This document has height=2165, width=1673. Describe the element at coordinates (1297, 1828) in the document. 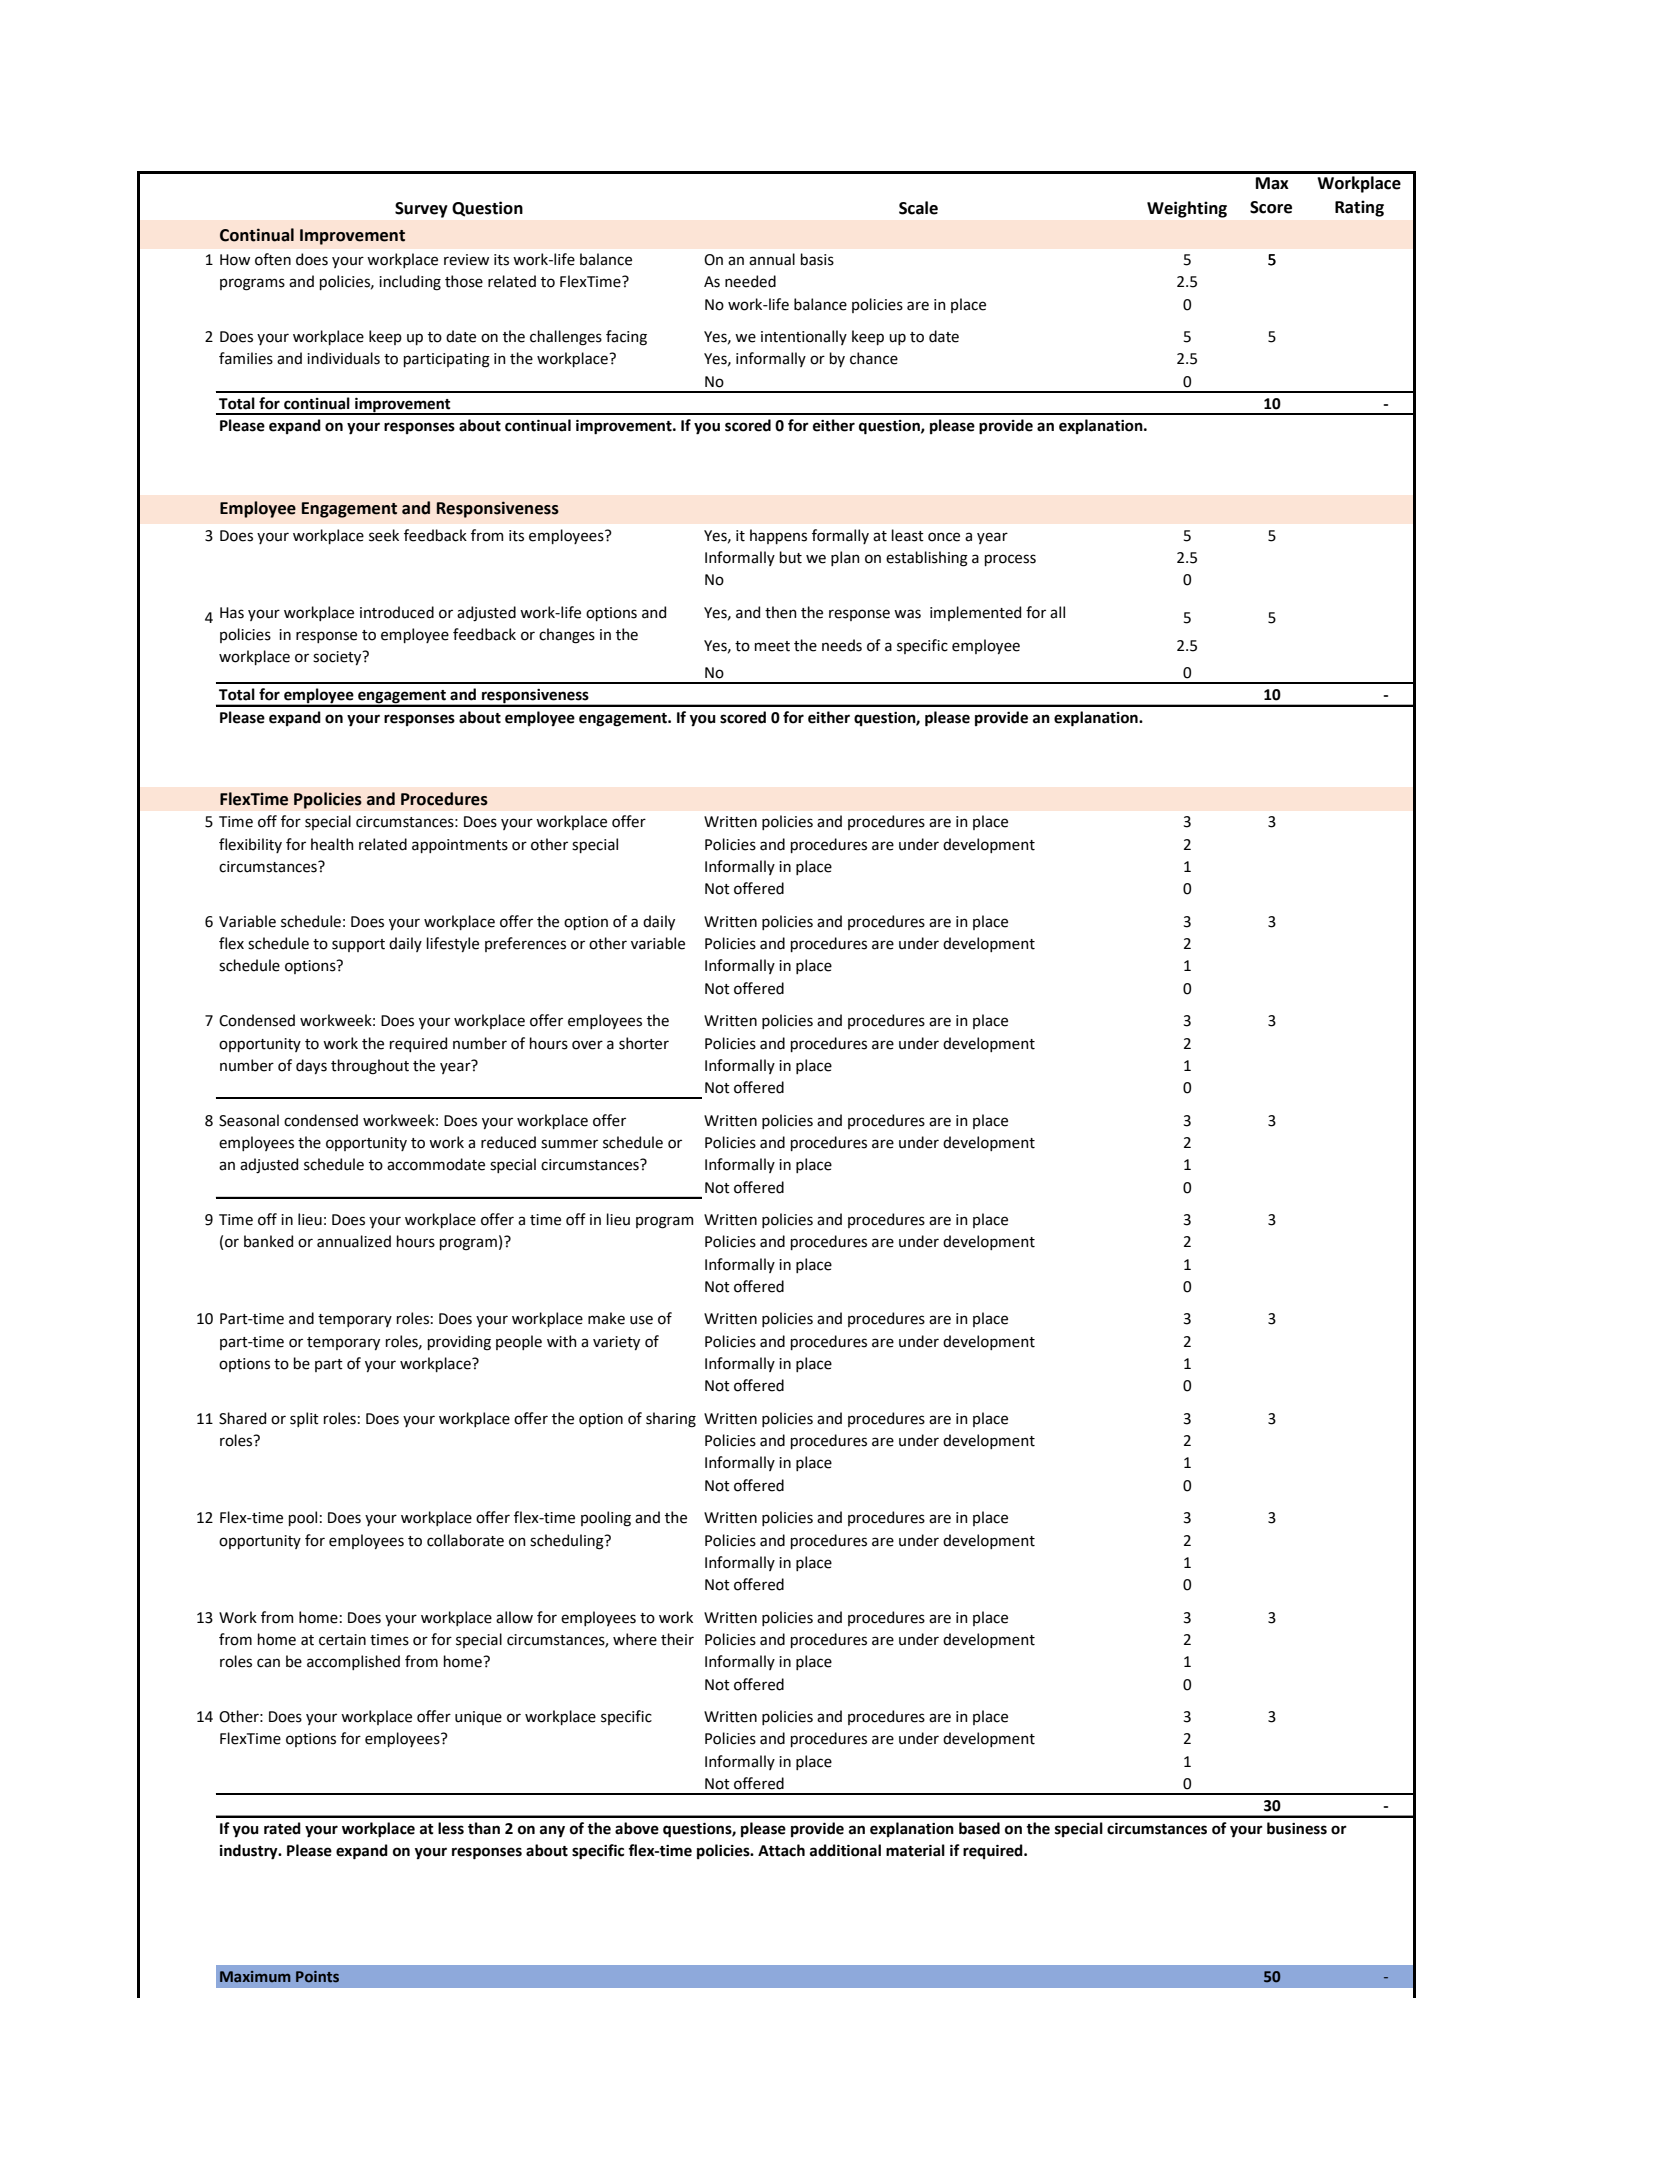

I see `business` at that location.
